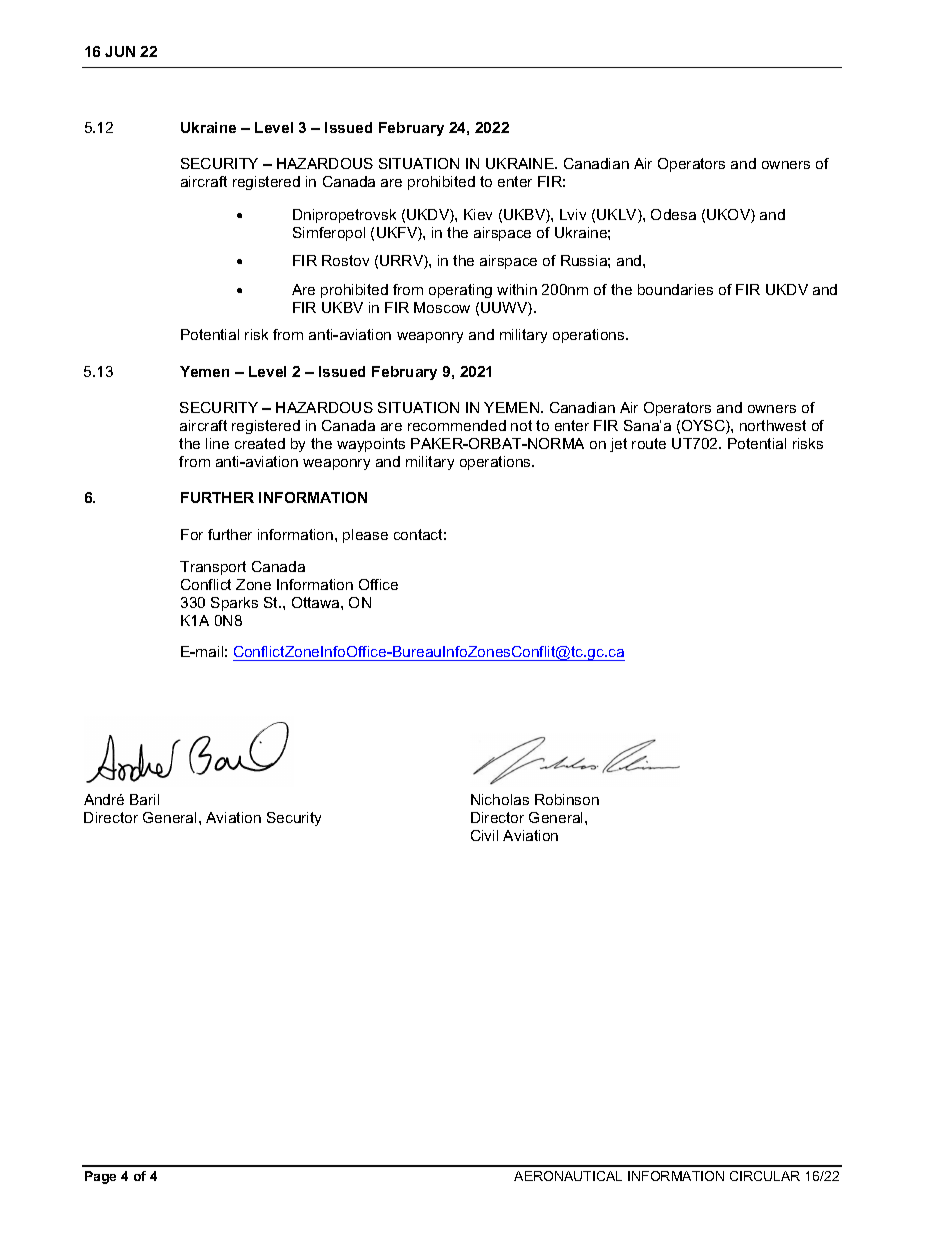  Describe the element at coordinates (649, 443) in the screenshot. I see `route` at that location.
